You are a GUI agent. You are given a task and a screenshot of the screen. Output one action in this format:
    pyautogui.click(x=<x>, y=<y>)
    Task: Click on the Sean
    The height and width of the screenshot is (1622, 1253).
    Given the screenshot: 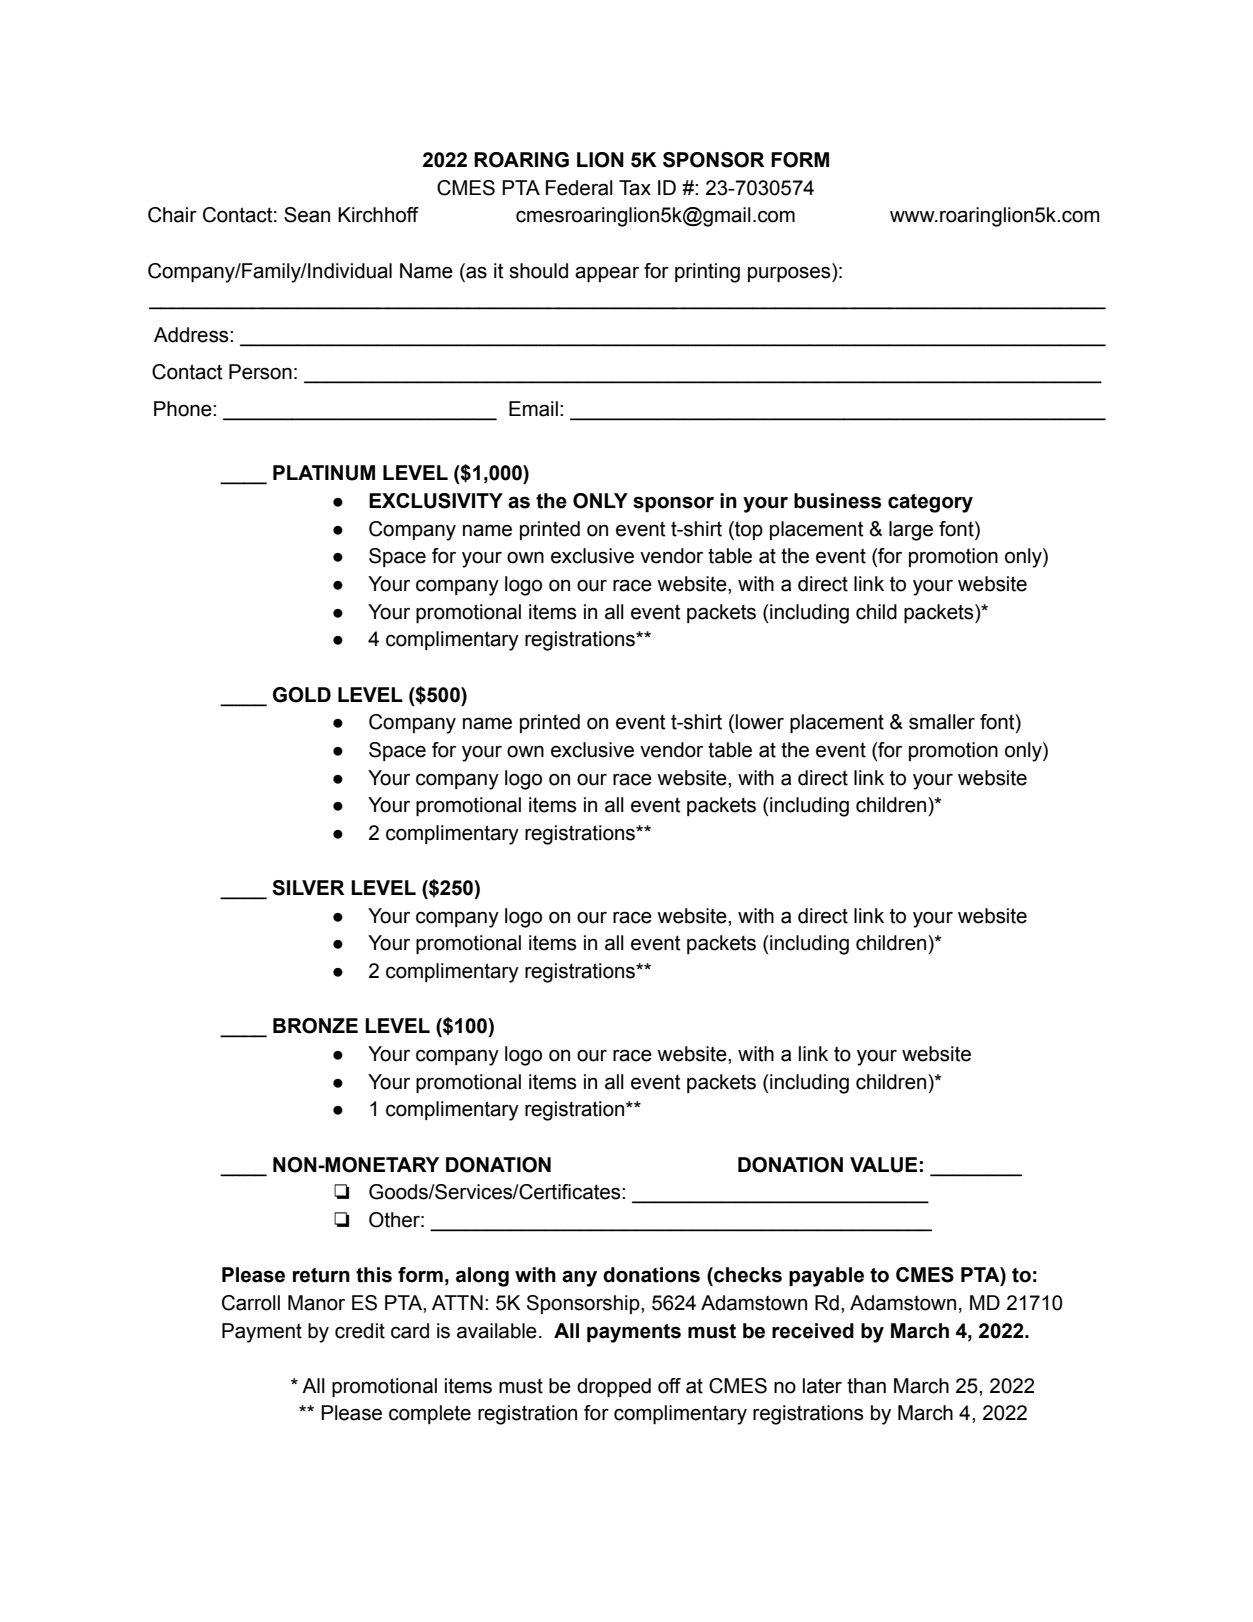 What is the action you would take?
    pyautogui.click(x=307, y=215)
